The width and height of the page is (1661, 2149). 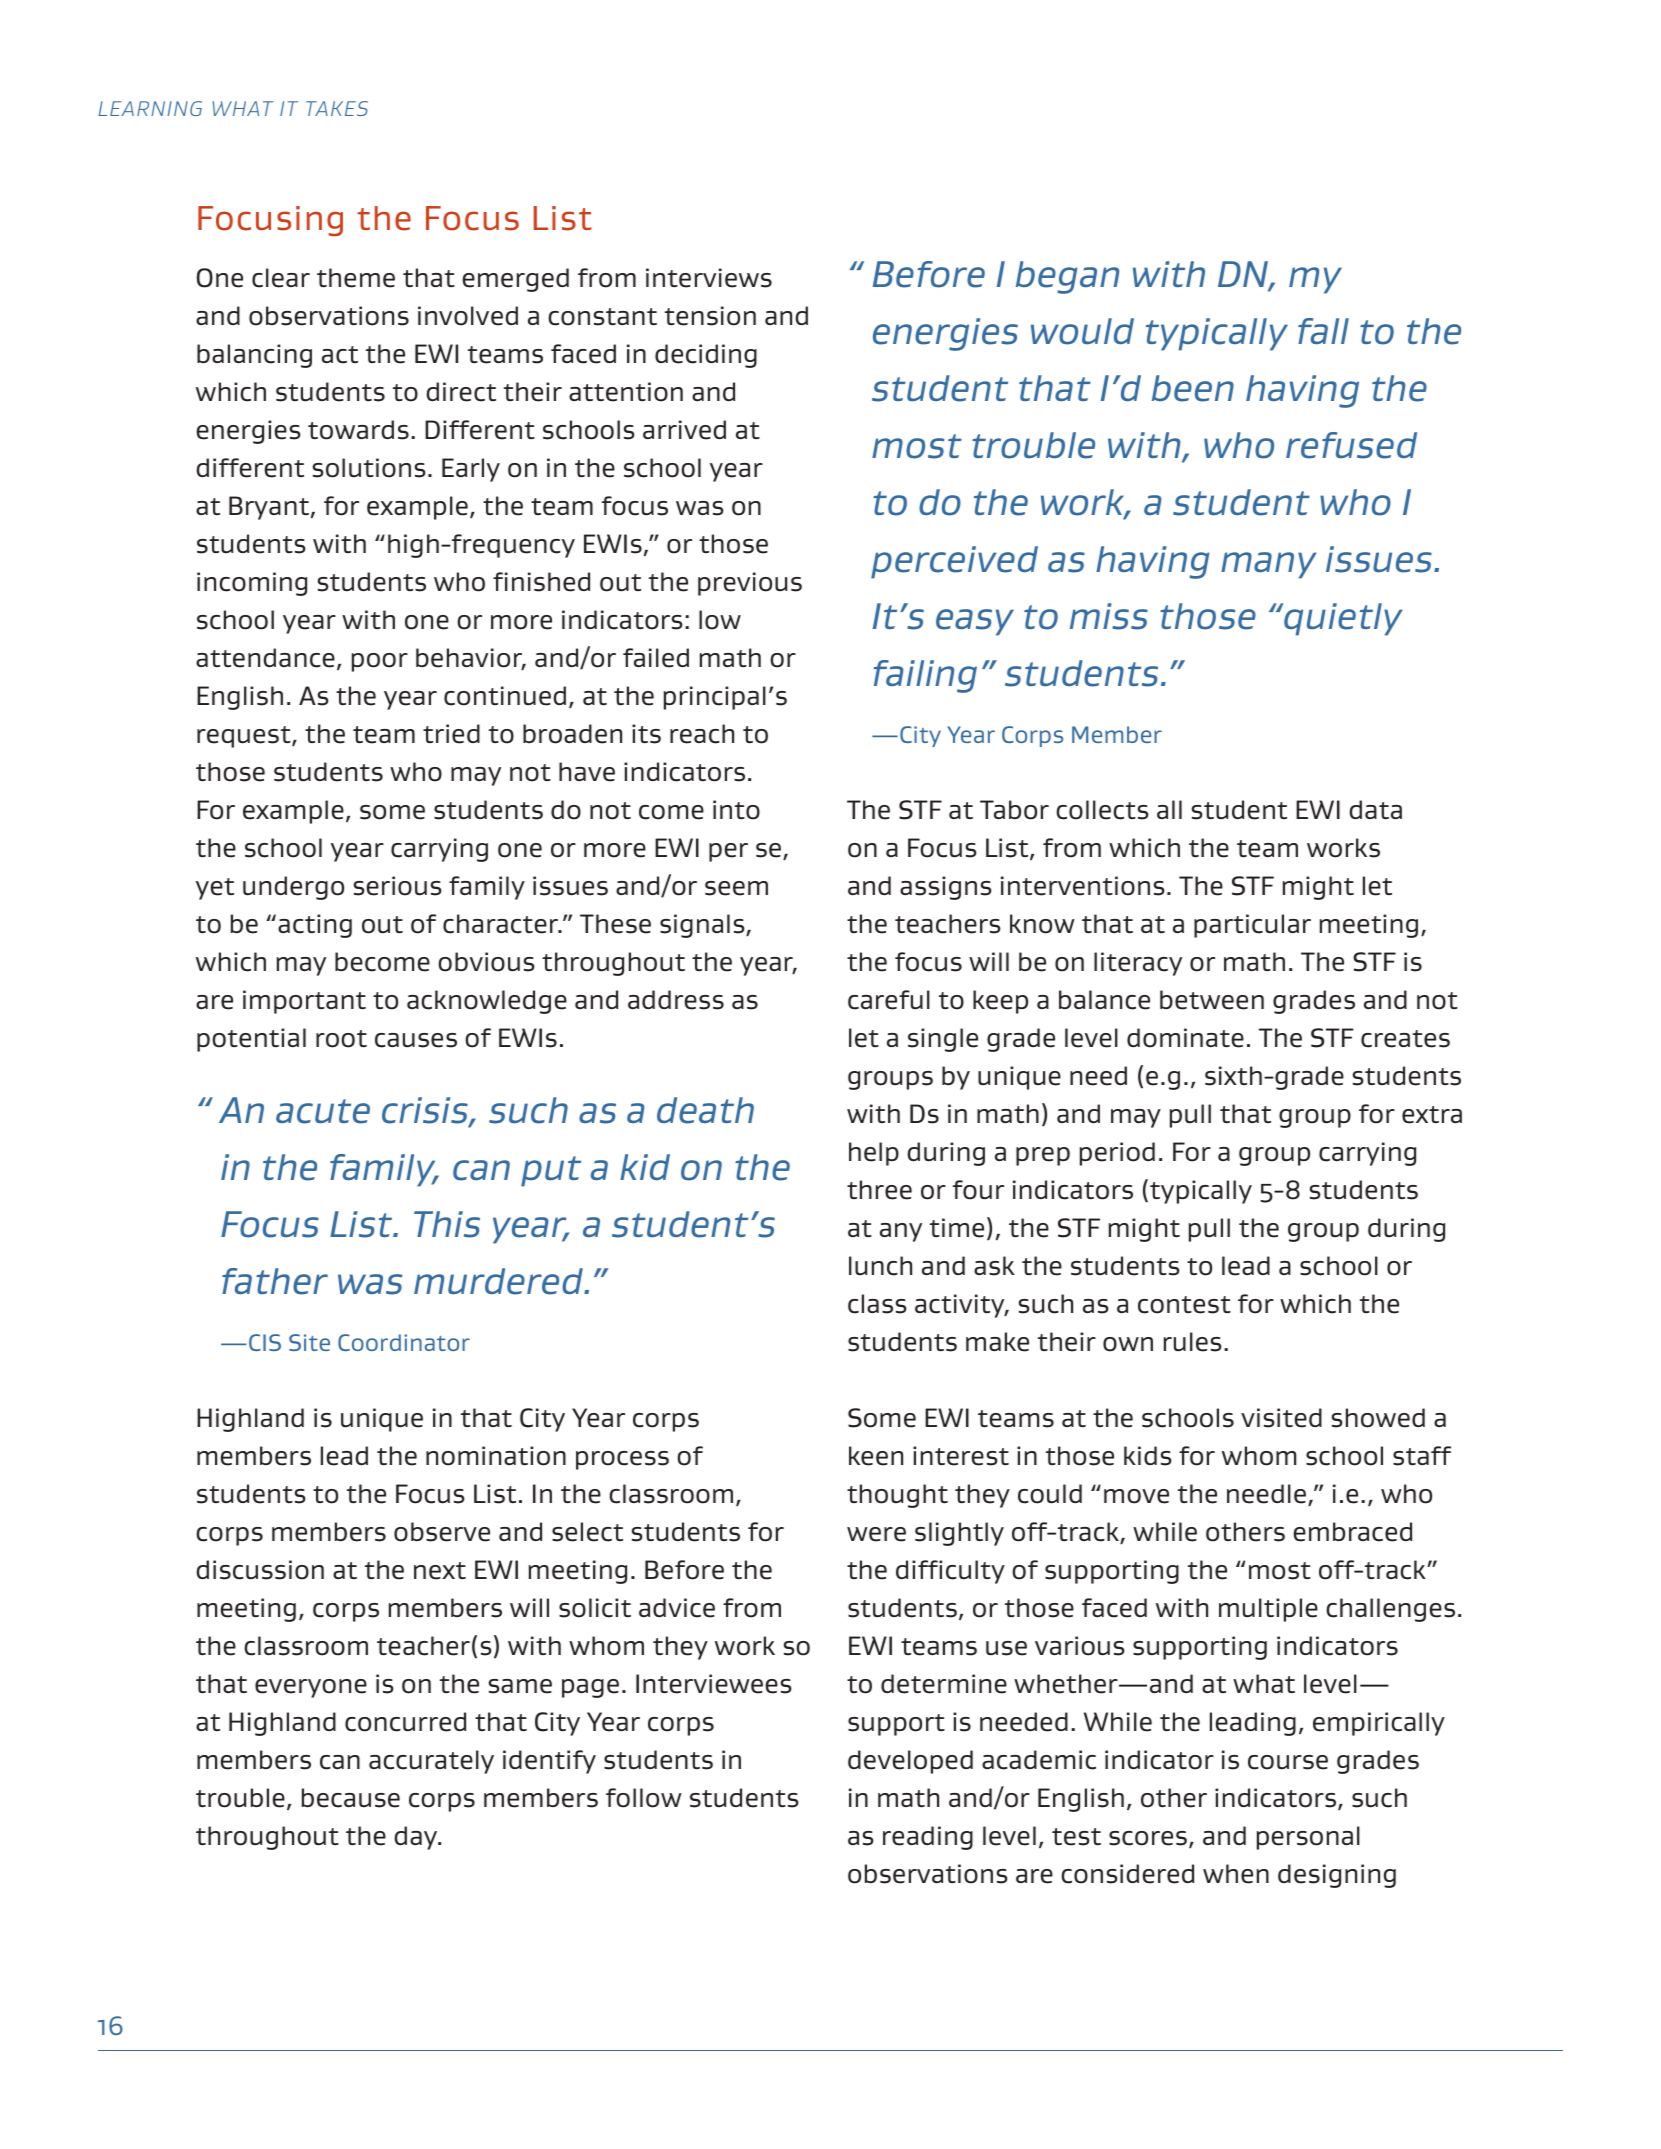 I want to click on reach, so click(x=702, y=734).
